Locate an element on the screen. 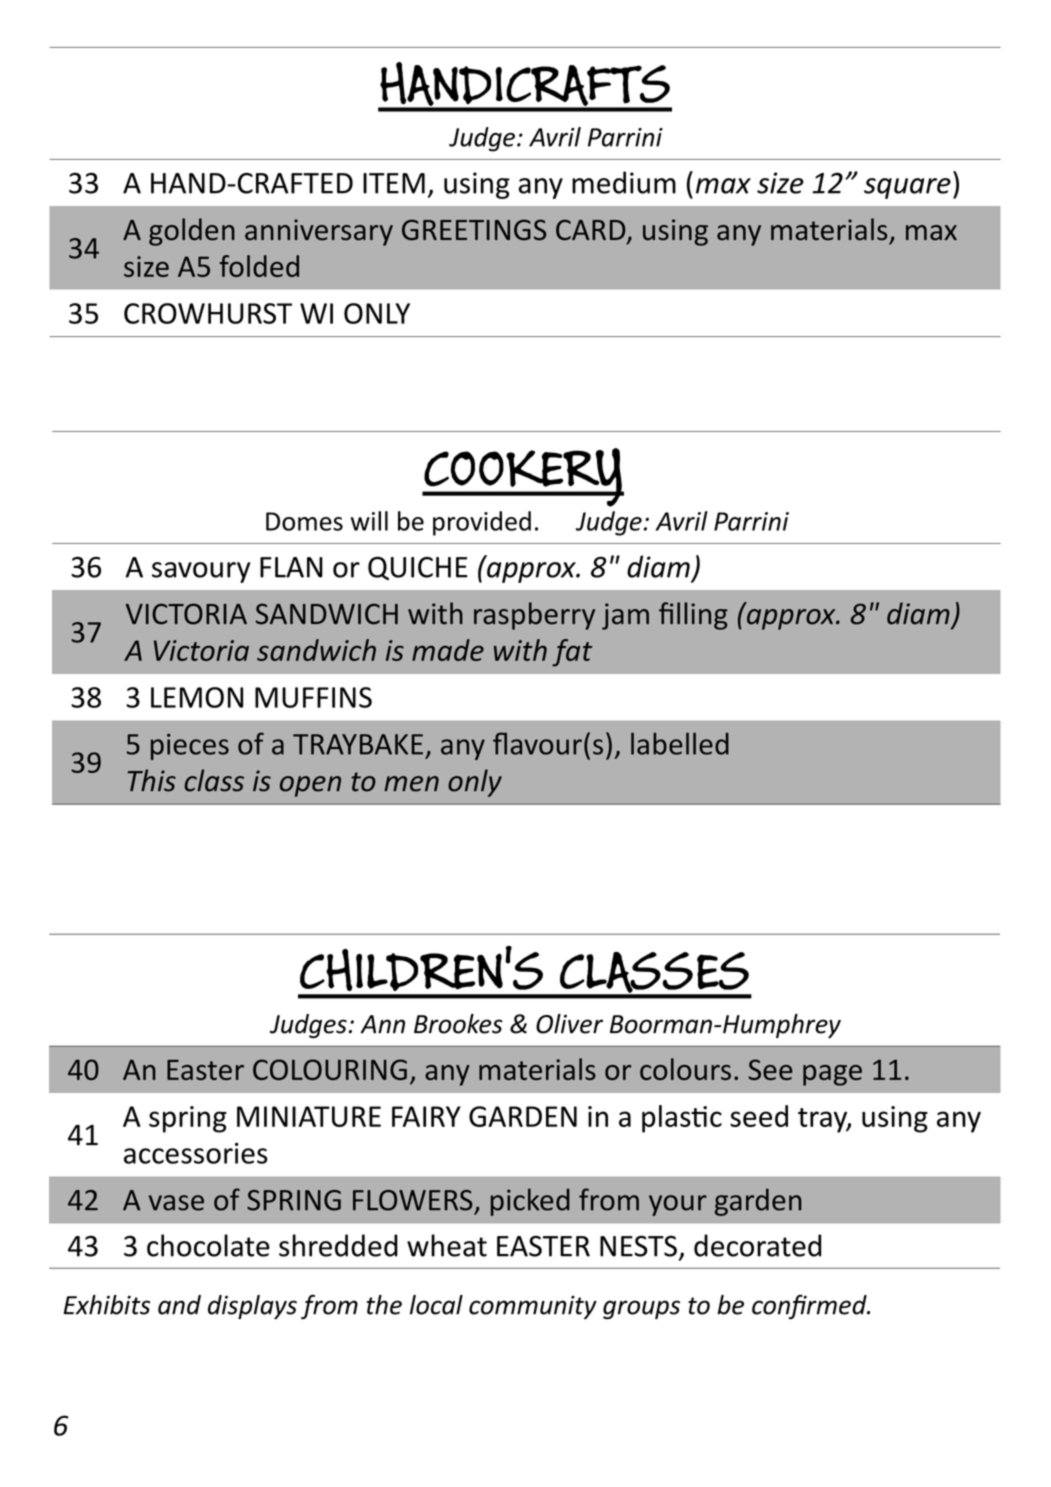 The height and width of the screenshot is (1487, 1051). chocolate is located at coordinates (208, 1245).
